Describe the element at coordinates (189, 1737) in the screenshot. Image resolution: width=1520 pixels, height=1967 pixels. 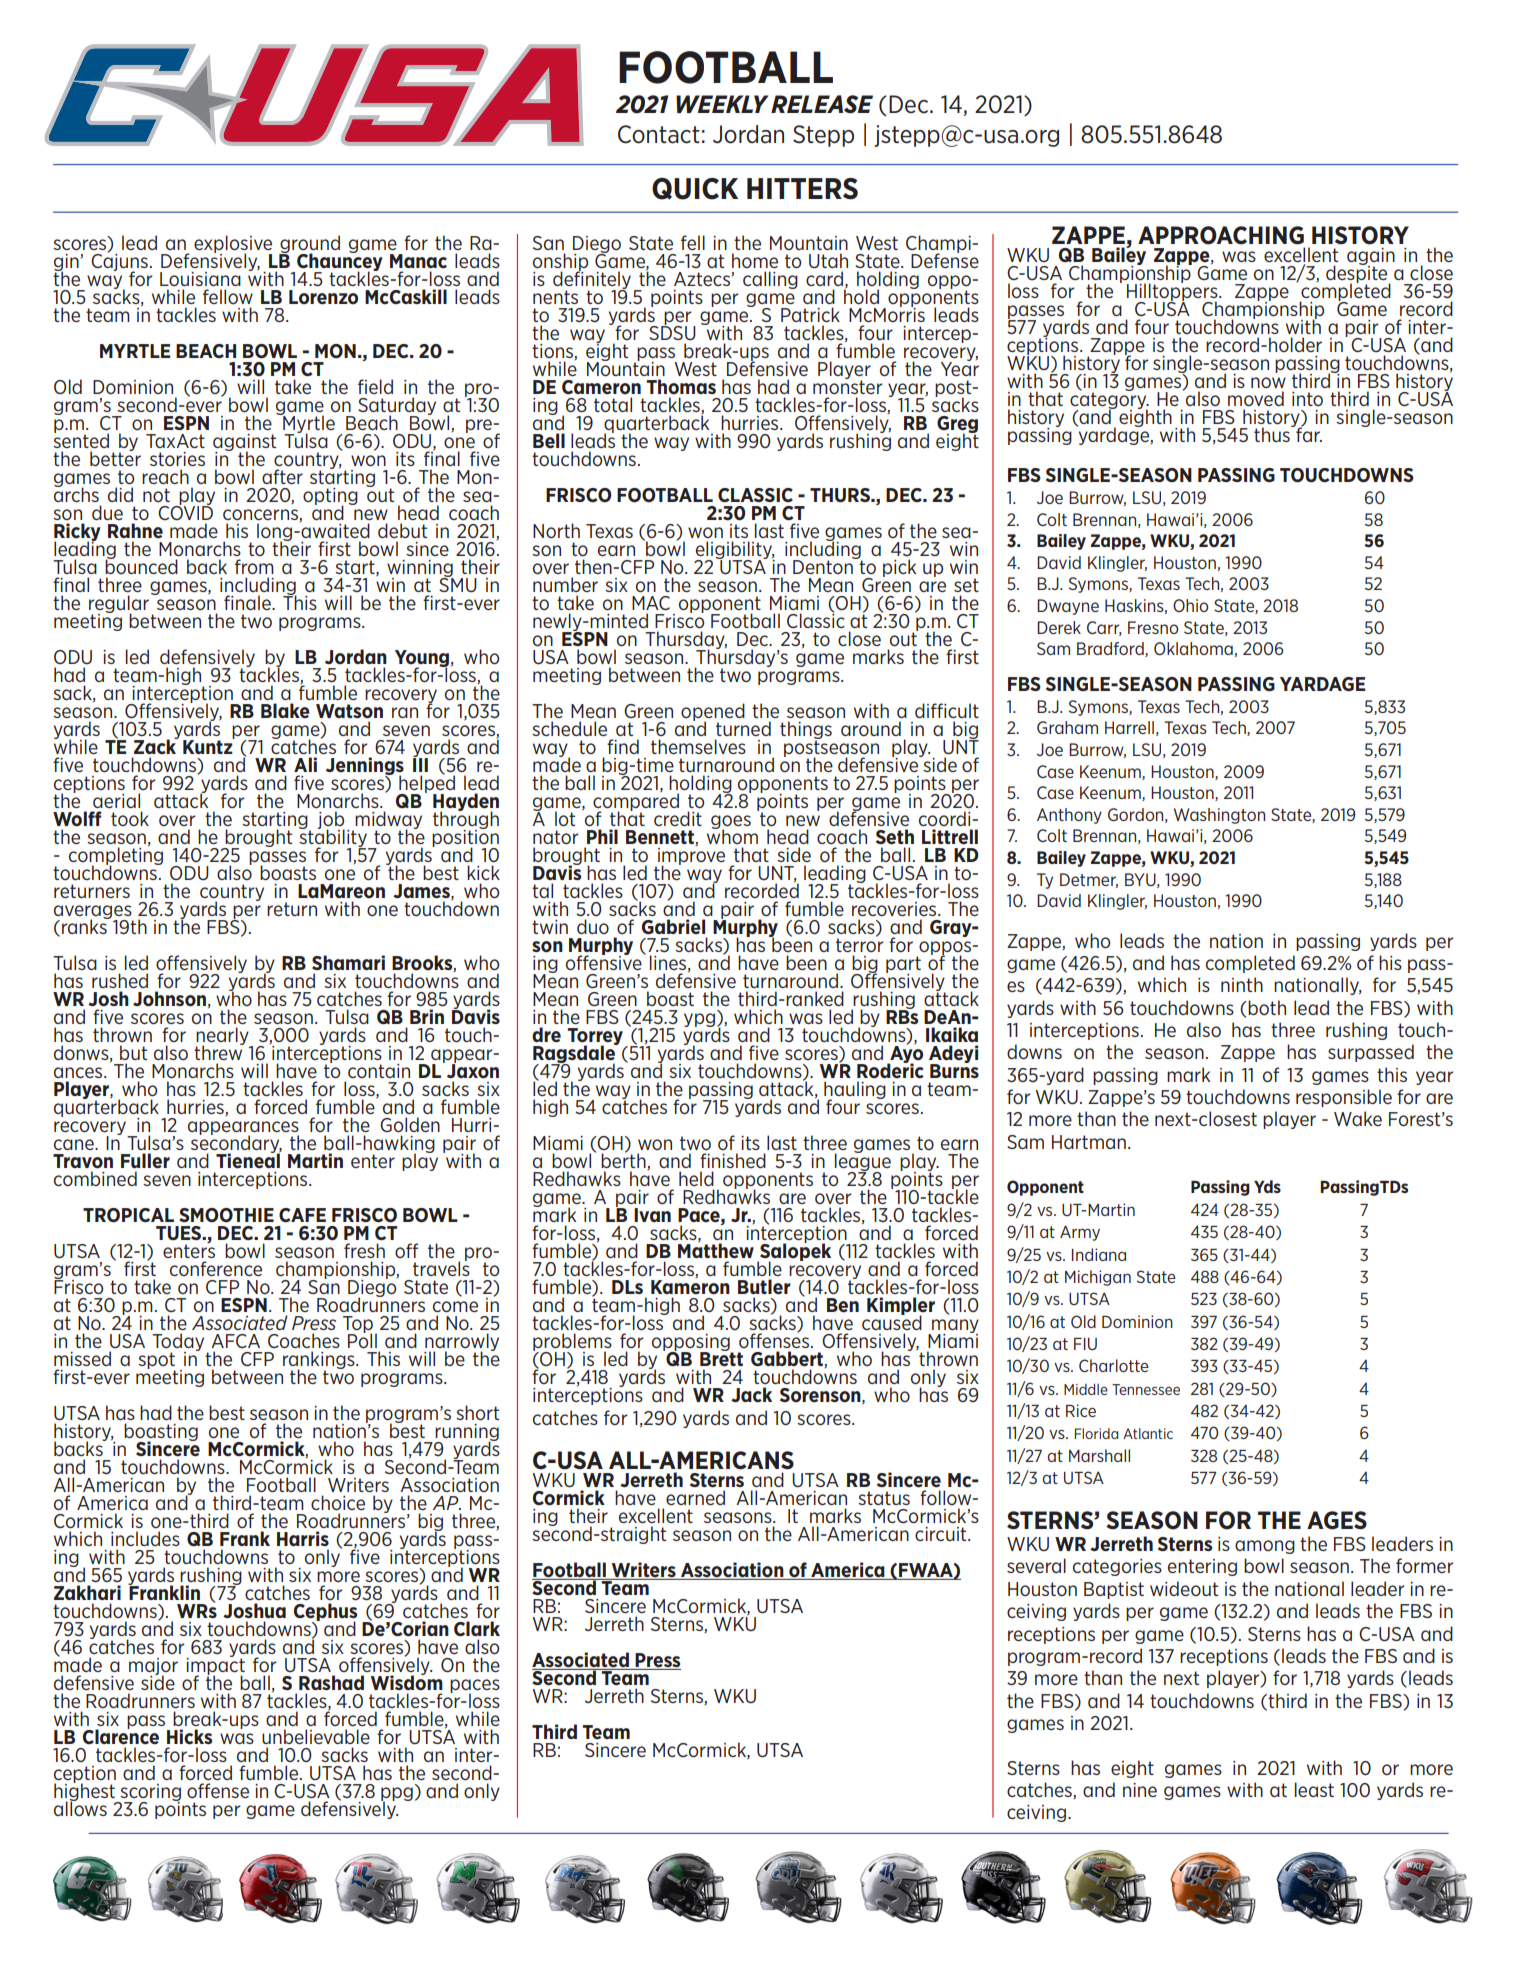
I see `Hicks` at that location.
